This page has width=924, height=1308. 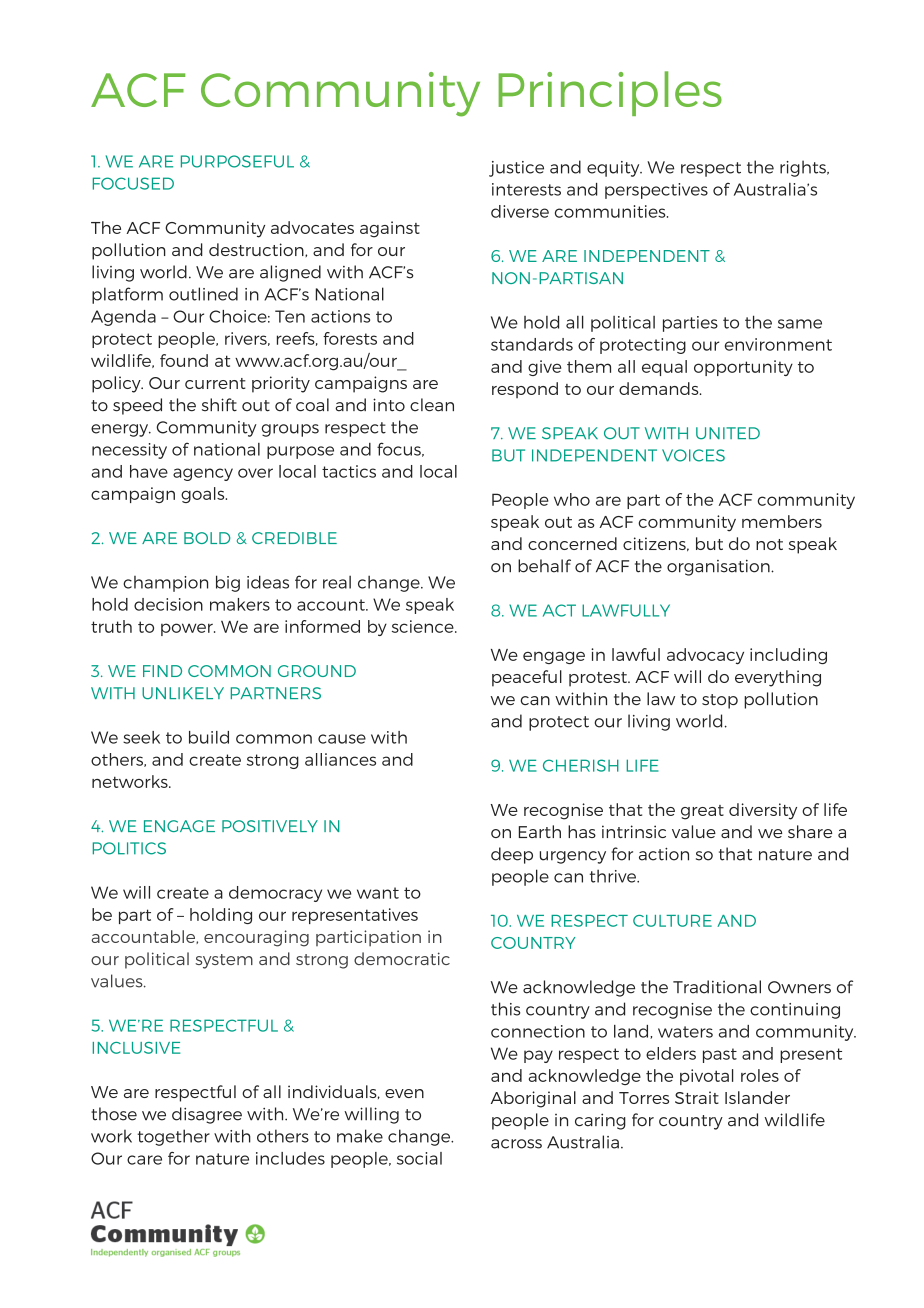 What do you see at coordinates (804, 168) in the page?
I see `rights` at bounding box center [804, 168].
